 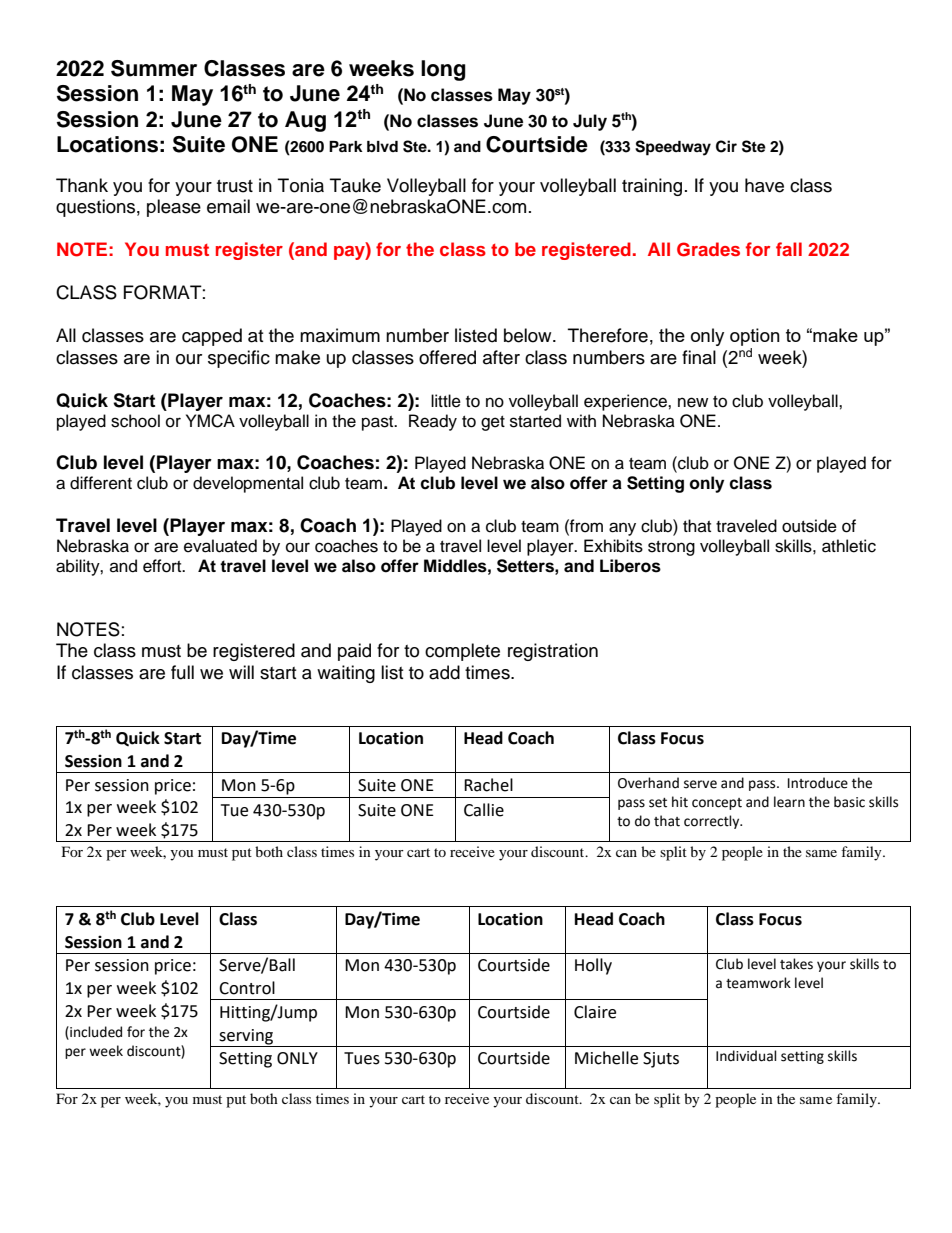 I want to click on Summer, so click(x=154, y=68).
